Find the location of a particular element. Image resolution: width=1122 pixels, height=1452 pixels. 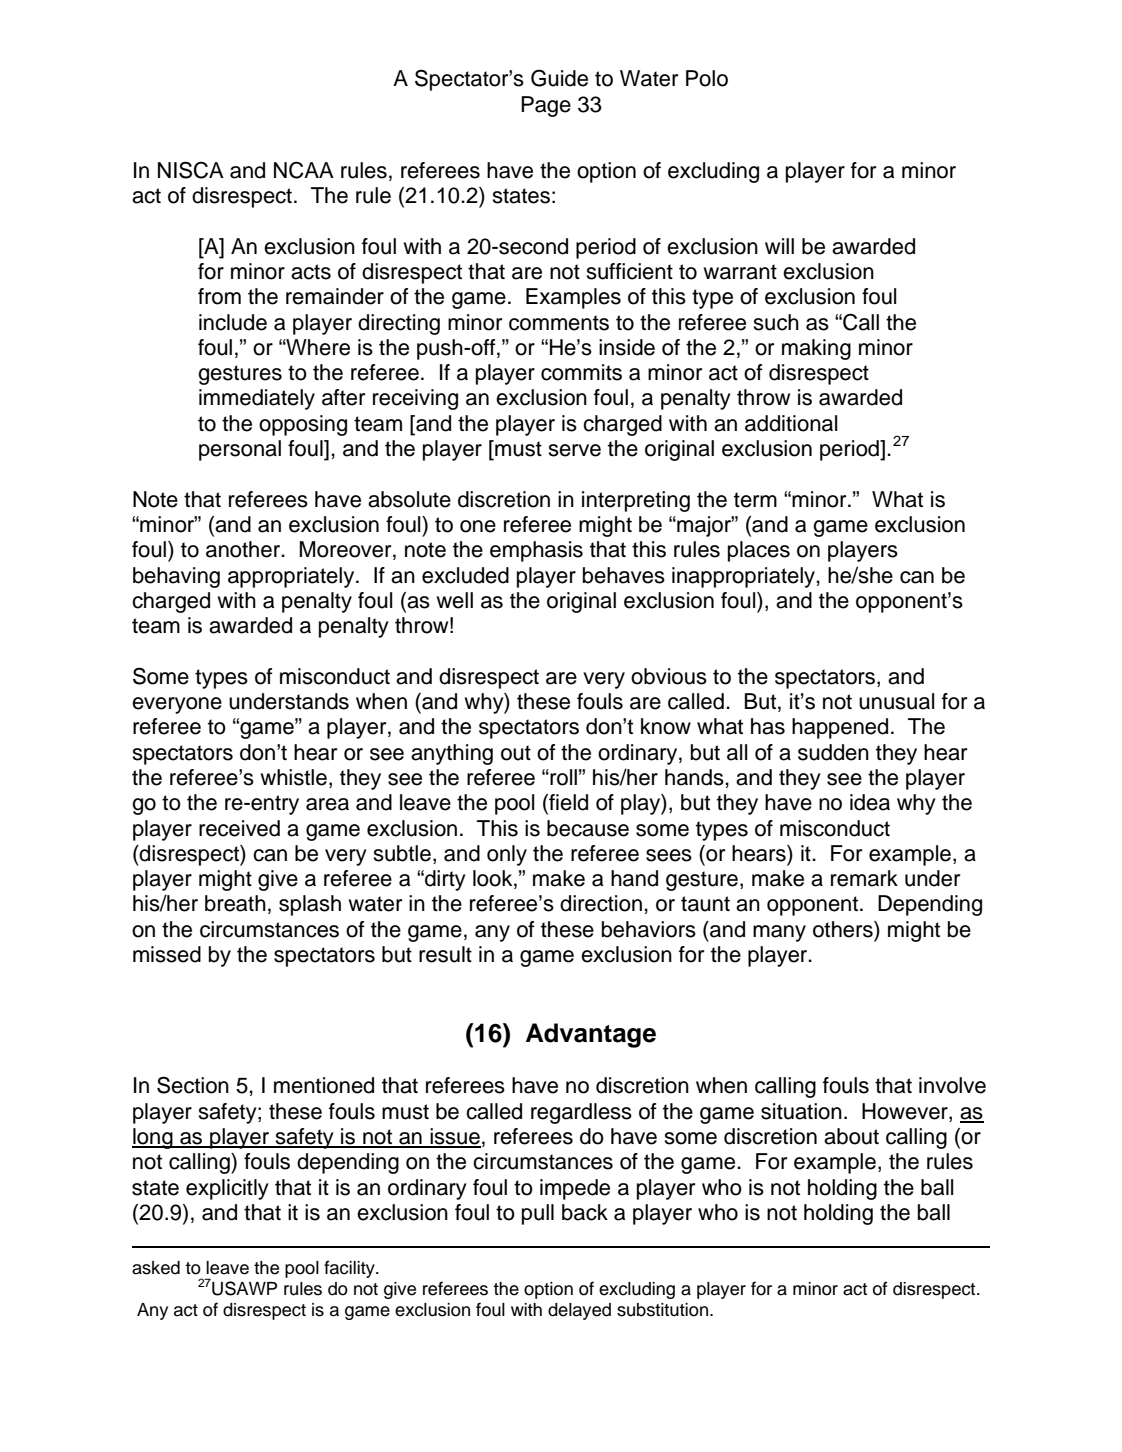

Page is located at coordinates (546, 106).
